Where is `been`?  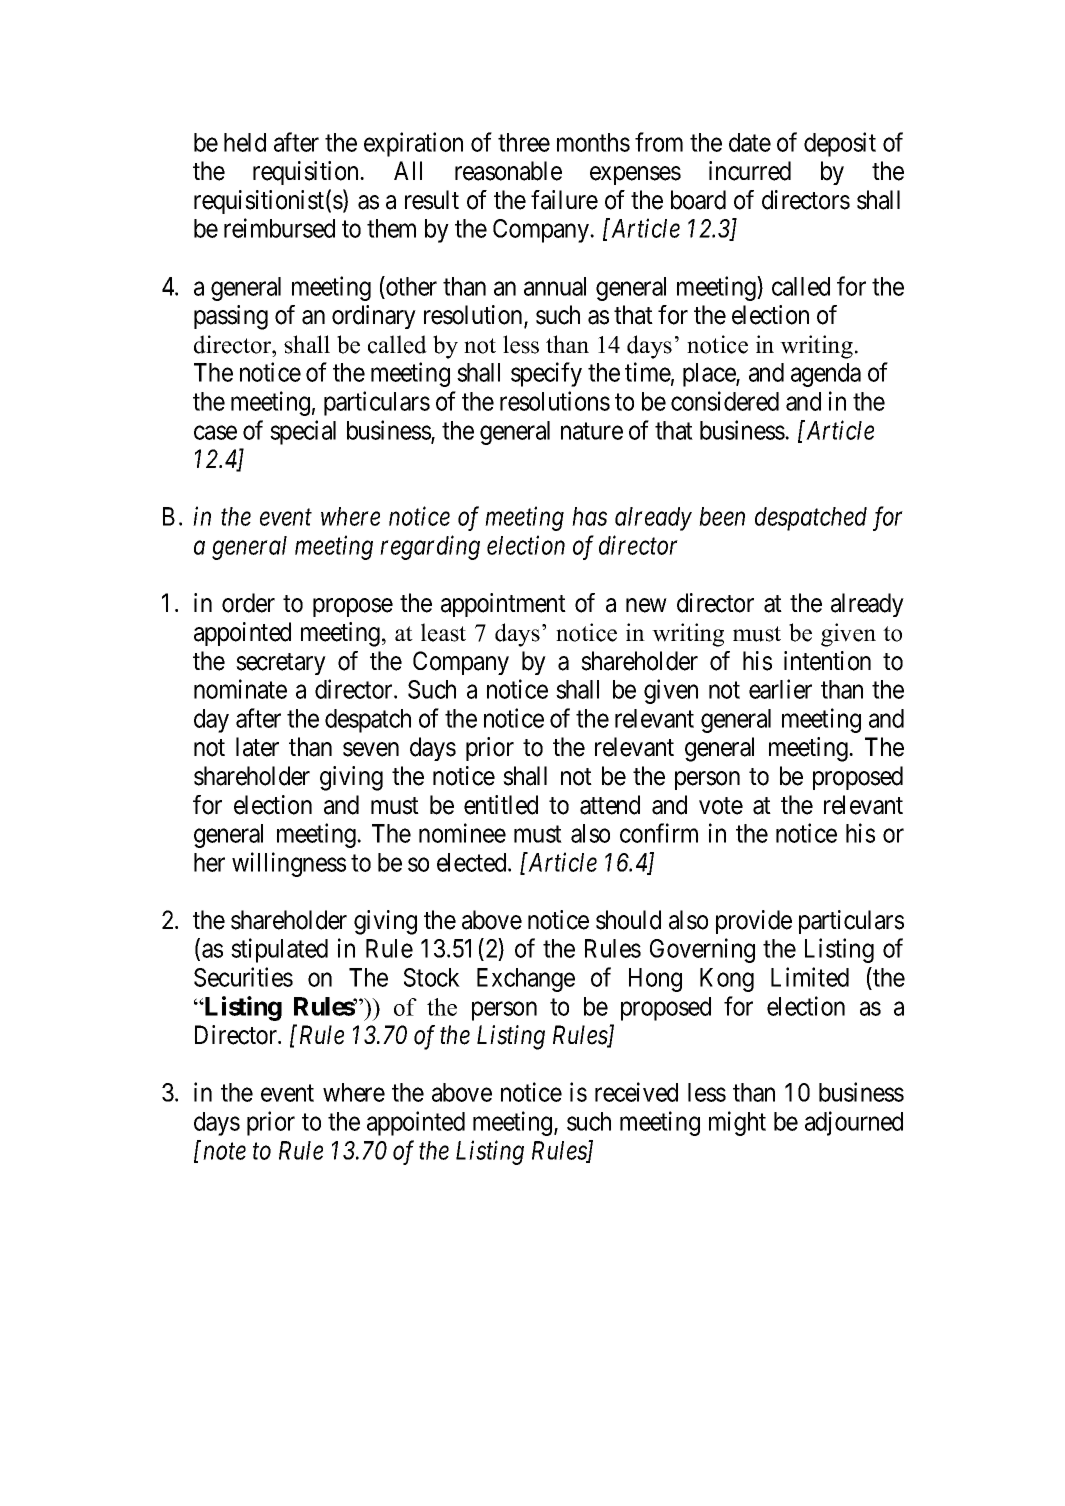 been is located at coordinates (722, 516).
